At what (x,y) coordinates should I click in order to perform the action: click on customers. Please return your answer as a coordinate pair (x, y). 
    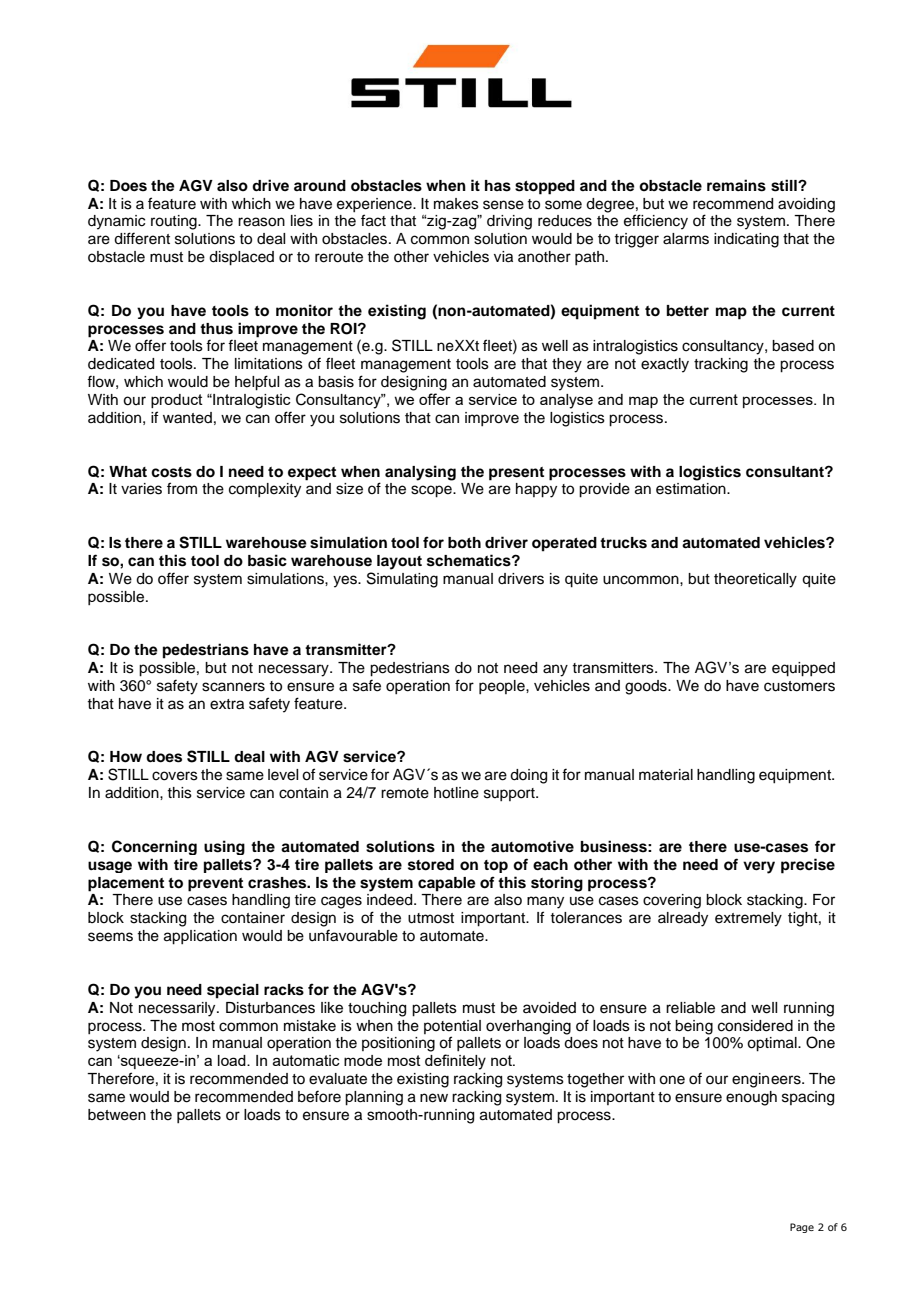
    Looking at the image, I should click on (799, 686).
